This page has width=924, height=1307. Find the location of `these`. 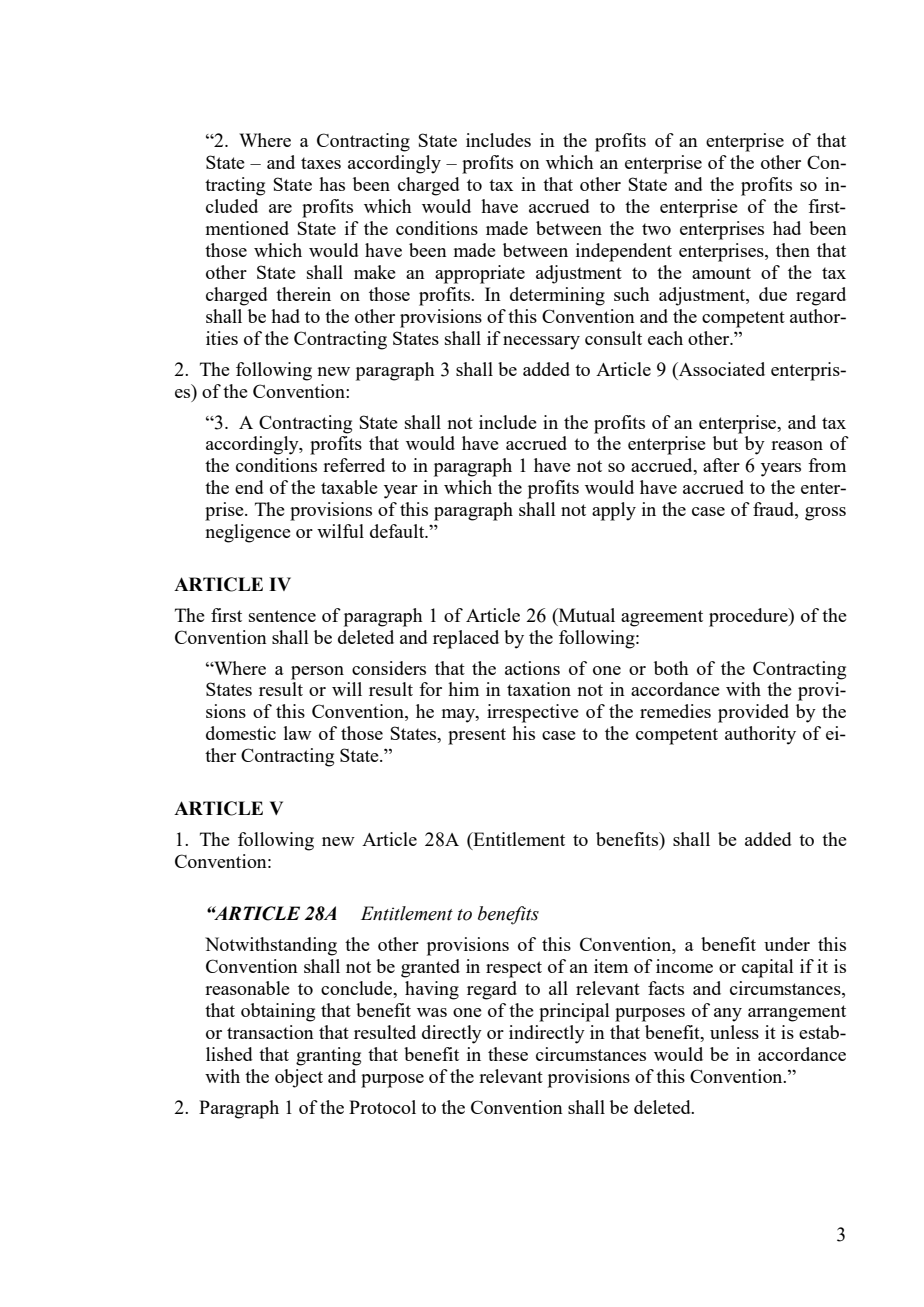

these is located at coordinates (508, 1054).
